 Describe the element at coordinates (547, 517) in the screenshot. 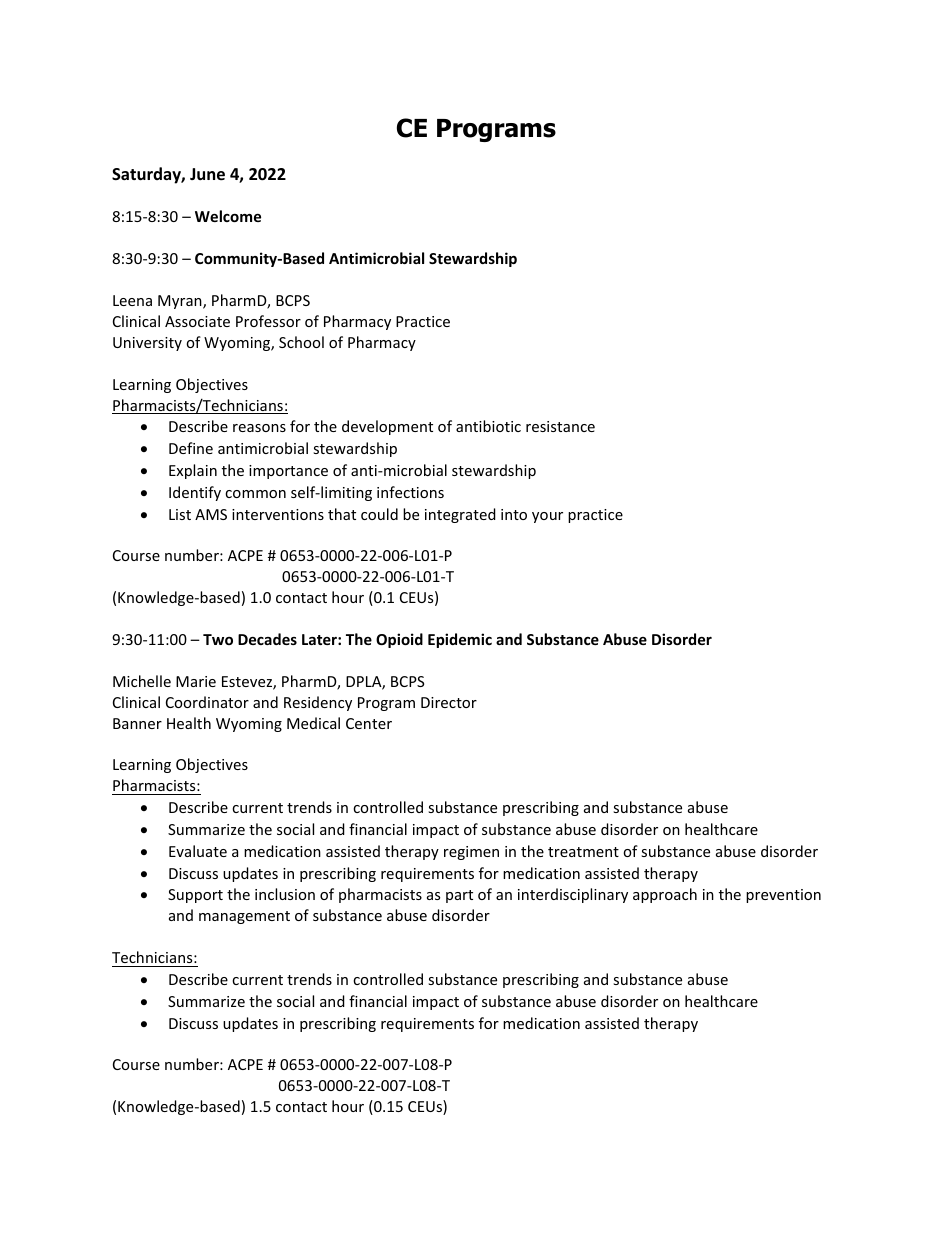

I see `your` at that location.
